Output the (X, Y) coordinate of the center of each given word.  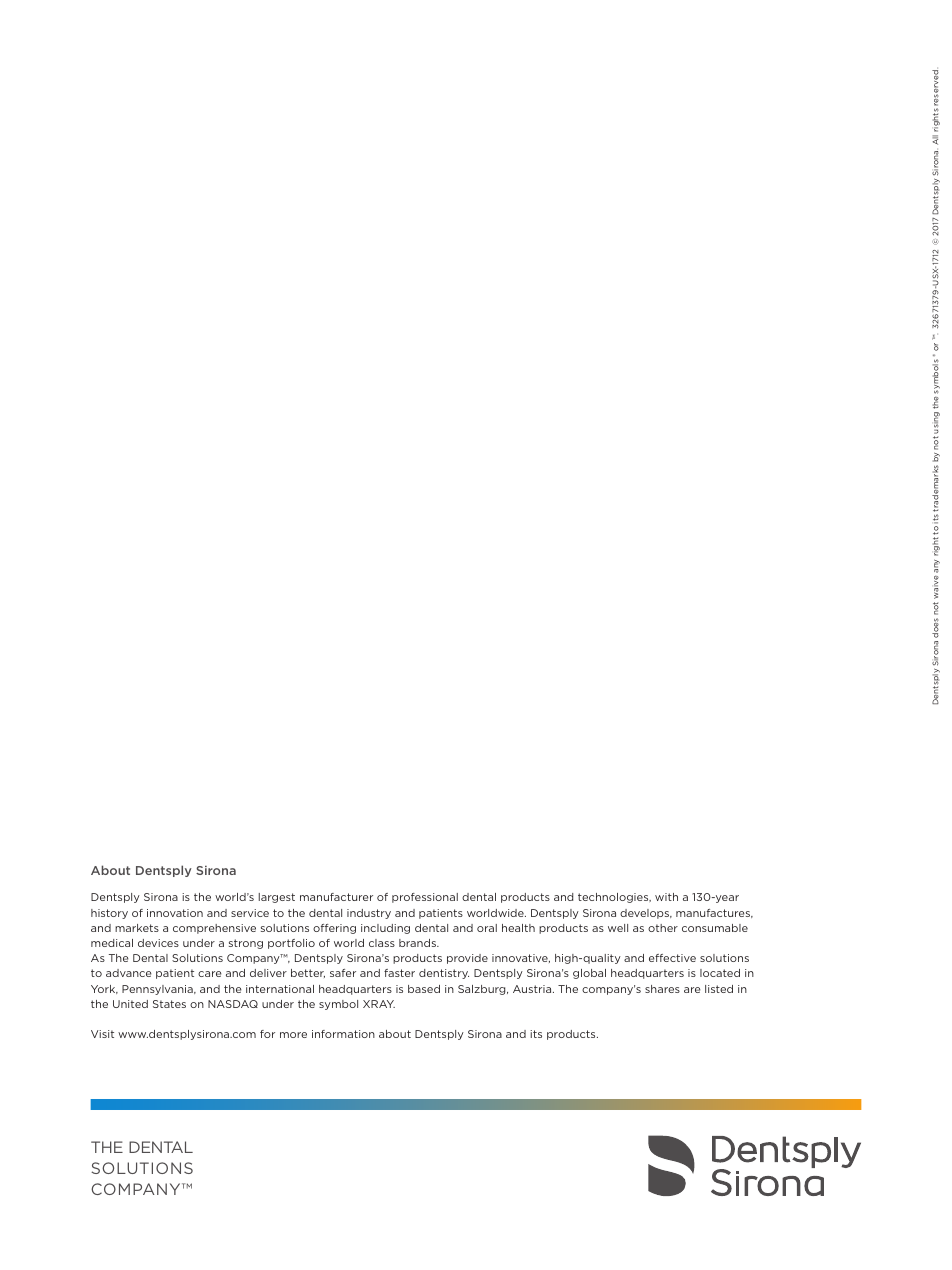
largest (277, 898)
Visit (102, 1034)
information (343, 1034)
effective (672, 958)
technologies (614, 898)
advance (129, 973)
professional (425, 898)
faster (399, 973)
